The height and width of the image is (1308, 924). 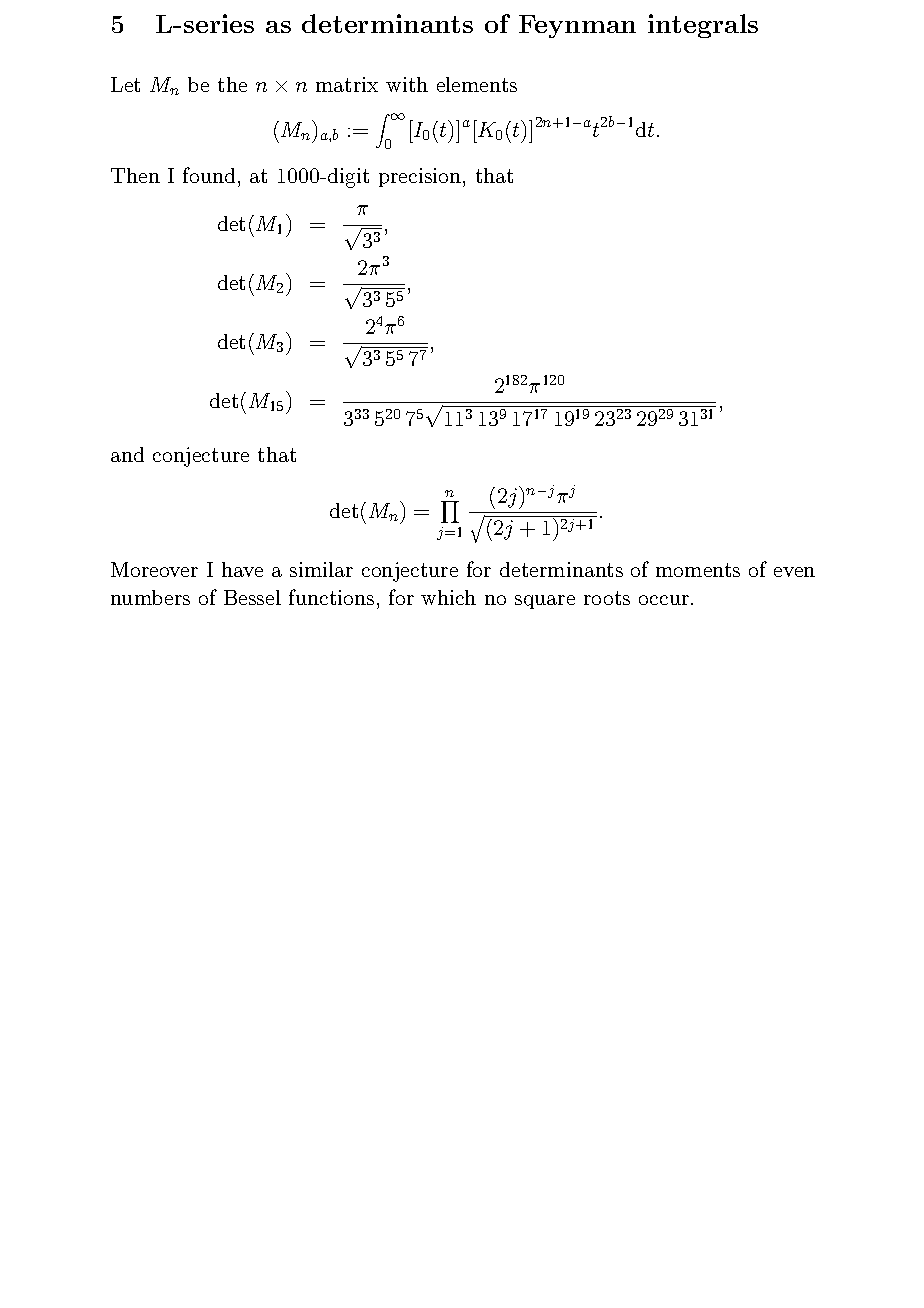 What do you see at coordinates (125, 84) in the image?
I see `Let` at bounding box center [125, 84].
